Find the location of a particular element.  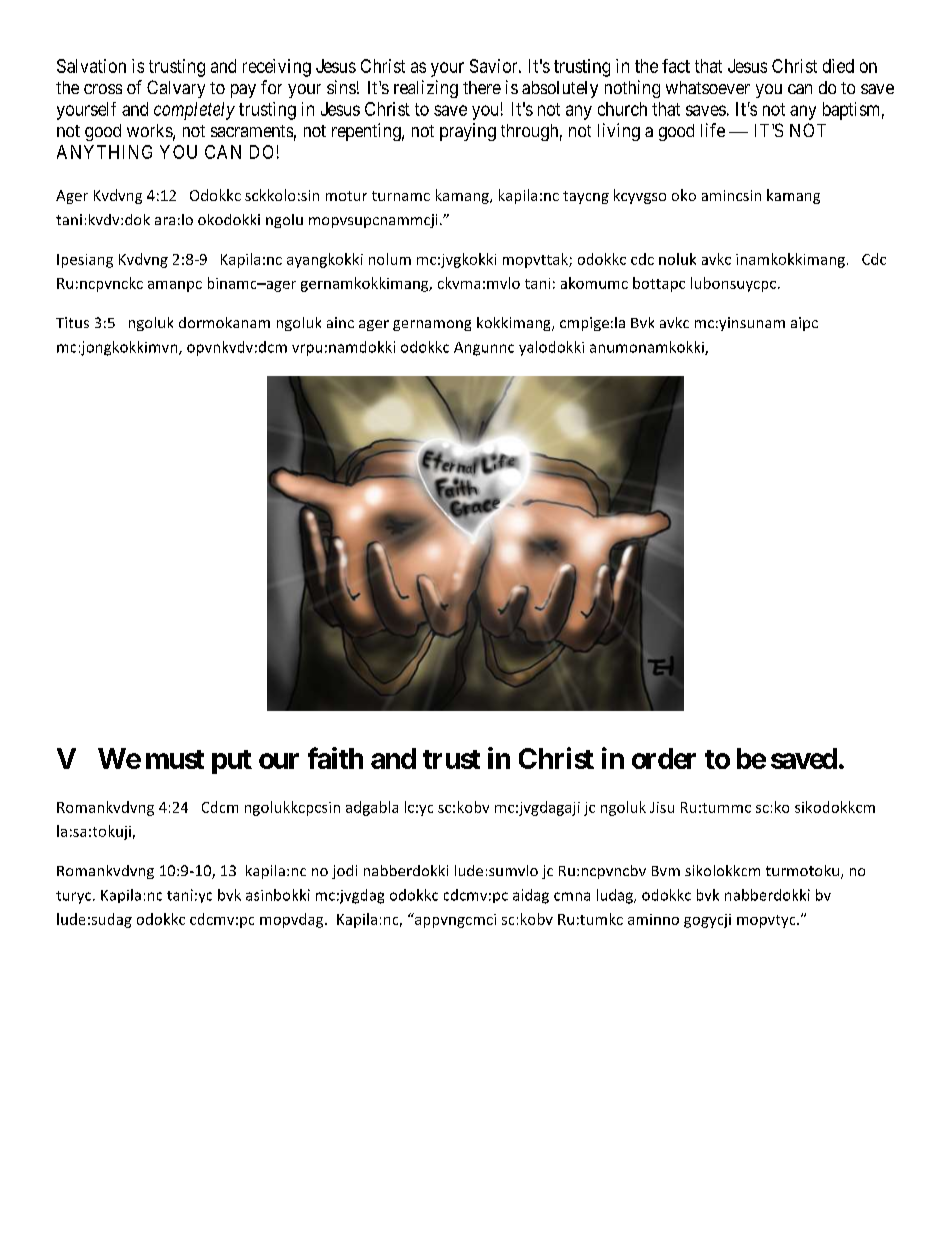

put is located at coordinates (232, 762).
